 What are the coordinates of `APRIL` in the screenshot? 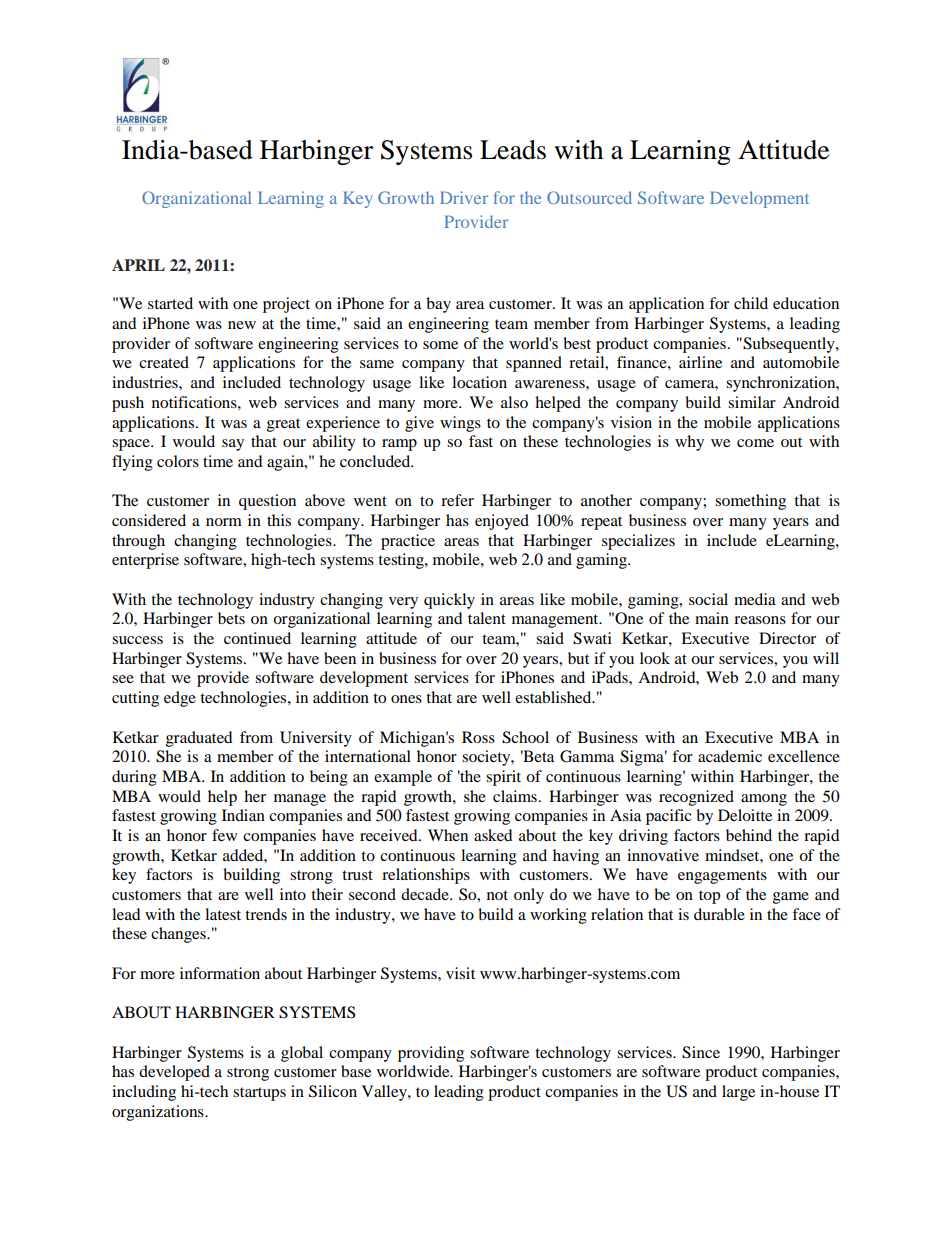 It's located at (138, 265).
